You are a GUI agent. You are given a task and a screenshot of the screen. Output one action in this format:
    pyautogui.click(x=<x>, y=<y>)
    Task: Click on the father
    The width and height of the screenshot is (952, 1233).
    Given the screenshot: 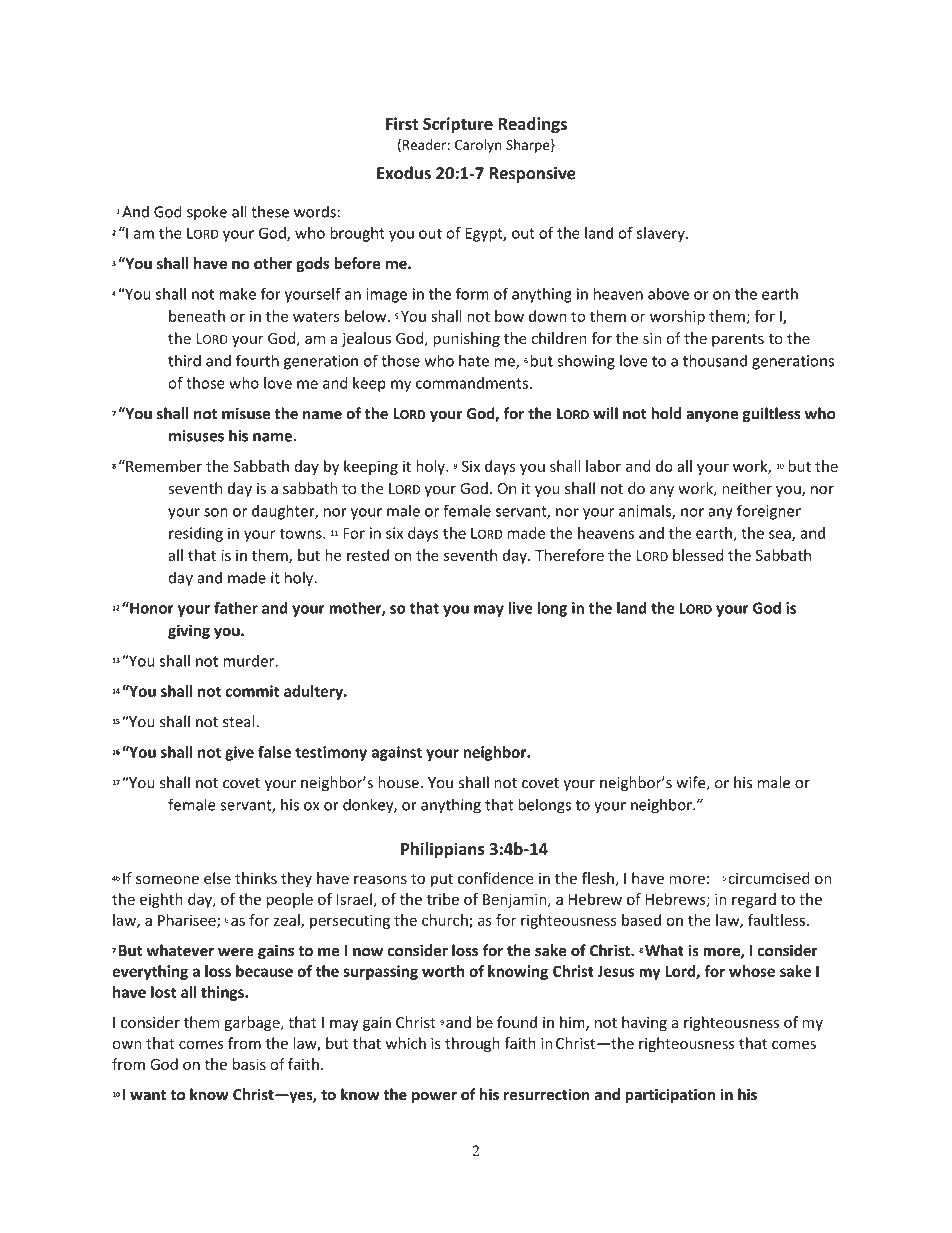 What is the action you would take?
    pyautogui.click(x=236, y=608)
